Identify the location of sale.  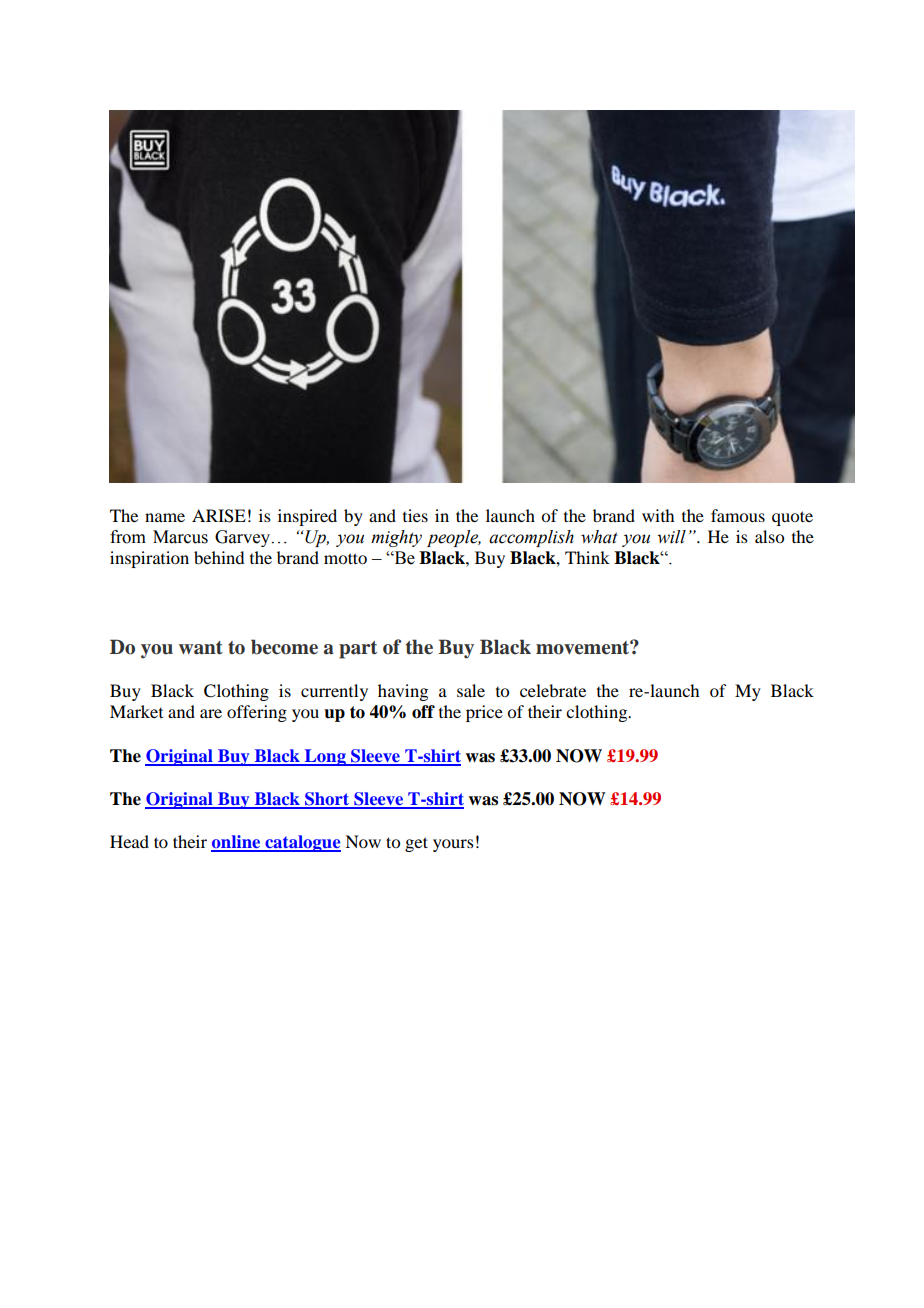
(471, 690).
